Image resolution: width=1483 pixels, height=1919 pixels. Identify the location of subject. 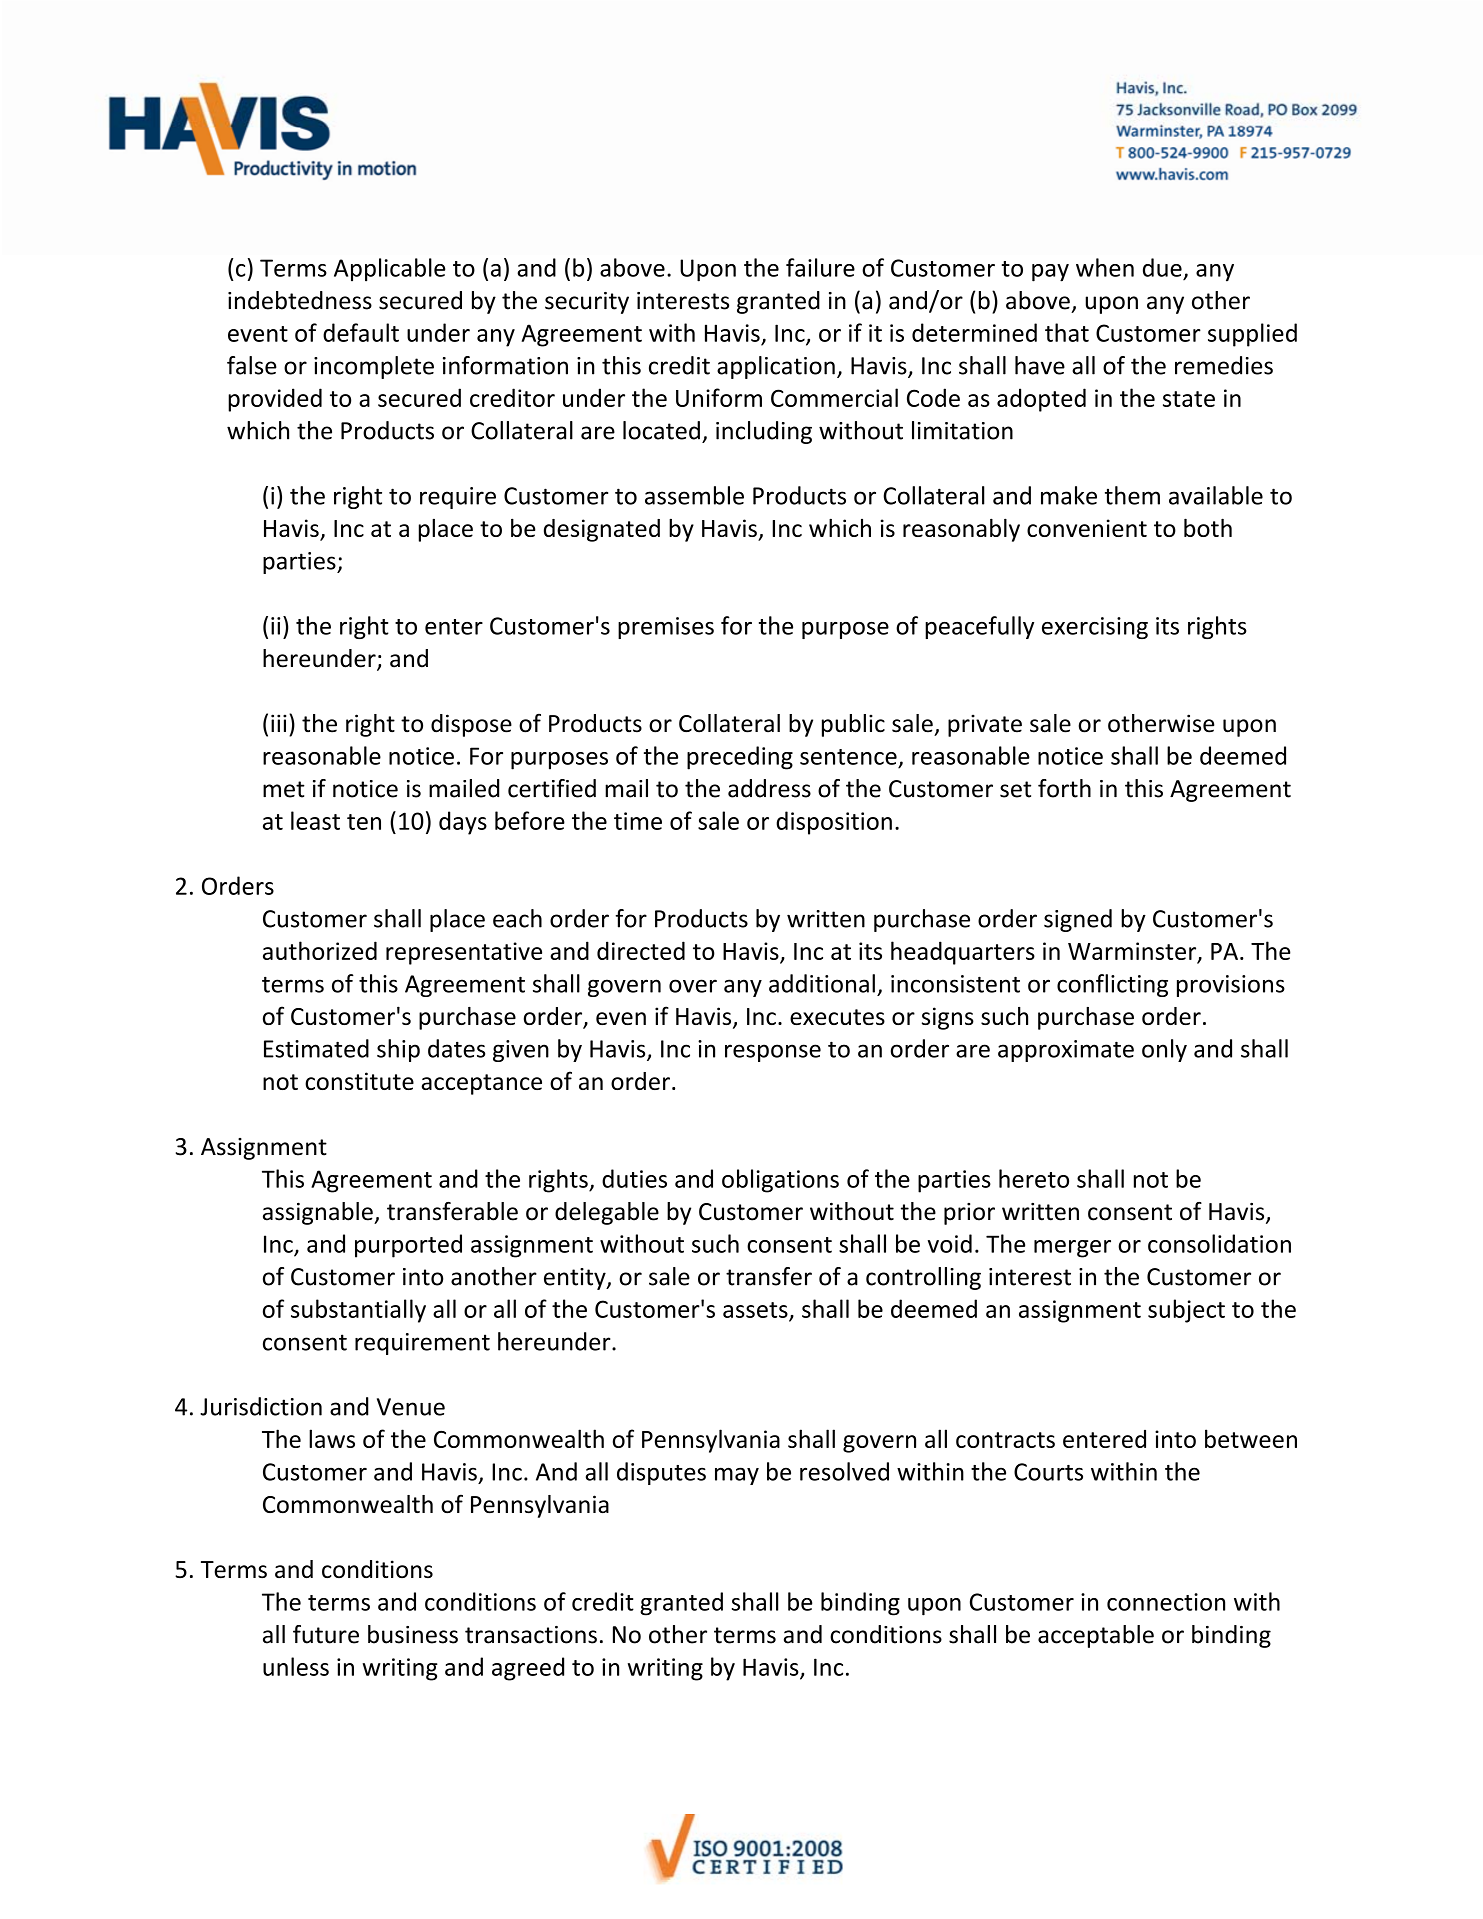
(1186, 1311).
